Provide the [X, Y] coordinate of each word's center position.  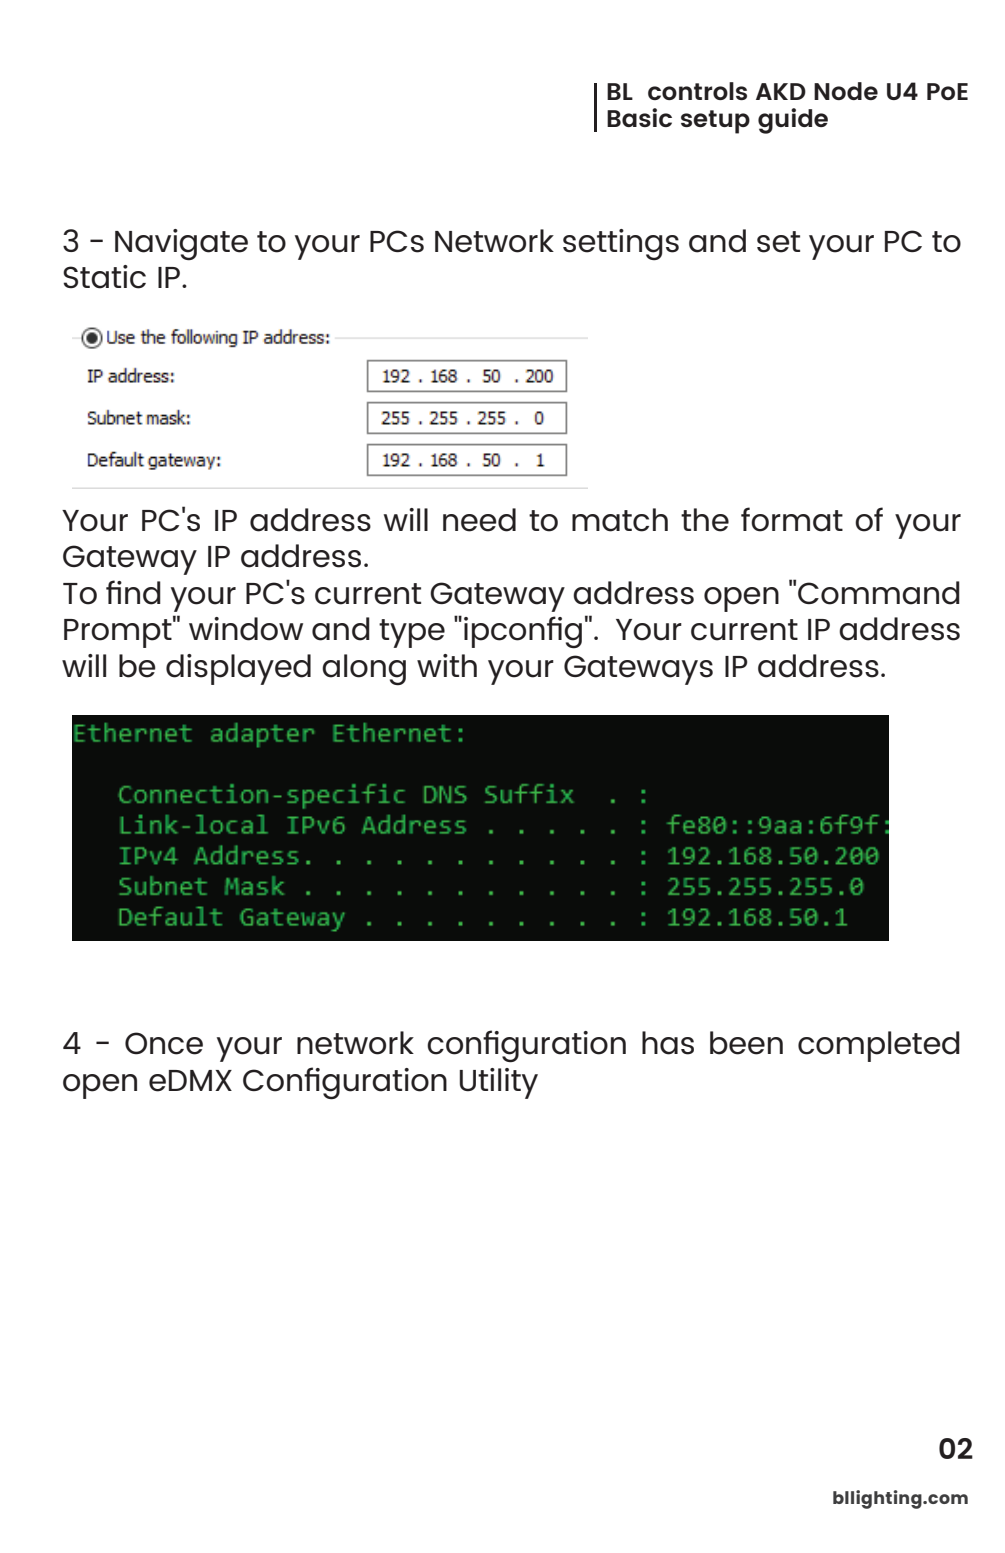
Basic [639, 117]
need [479, 520]
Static [104, 277]
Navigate [181, 245]
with [447, 665]
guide [793, 121]
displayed [238, 669]
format [792, 519]
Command [879, 593]
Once [164, 1043]
